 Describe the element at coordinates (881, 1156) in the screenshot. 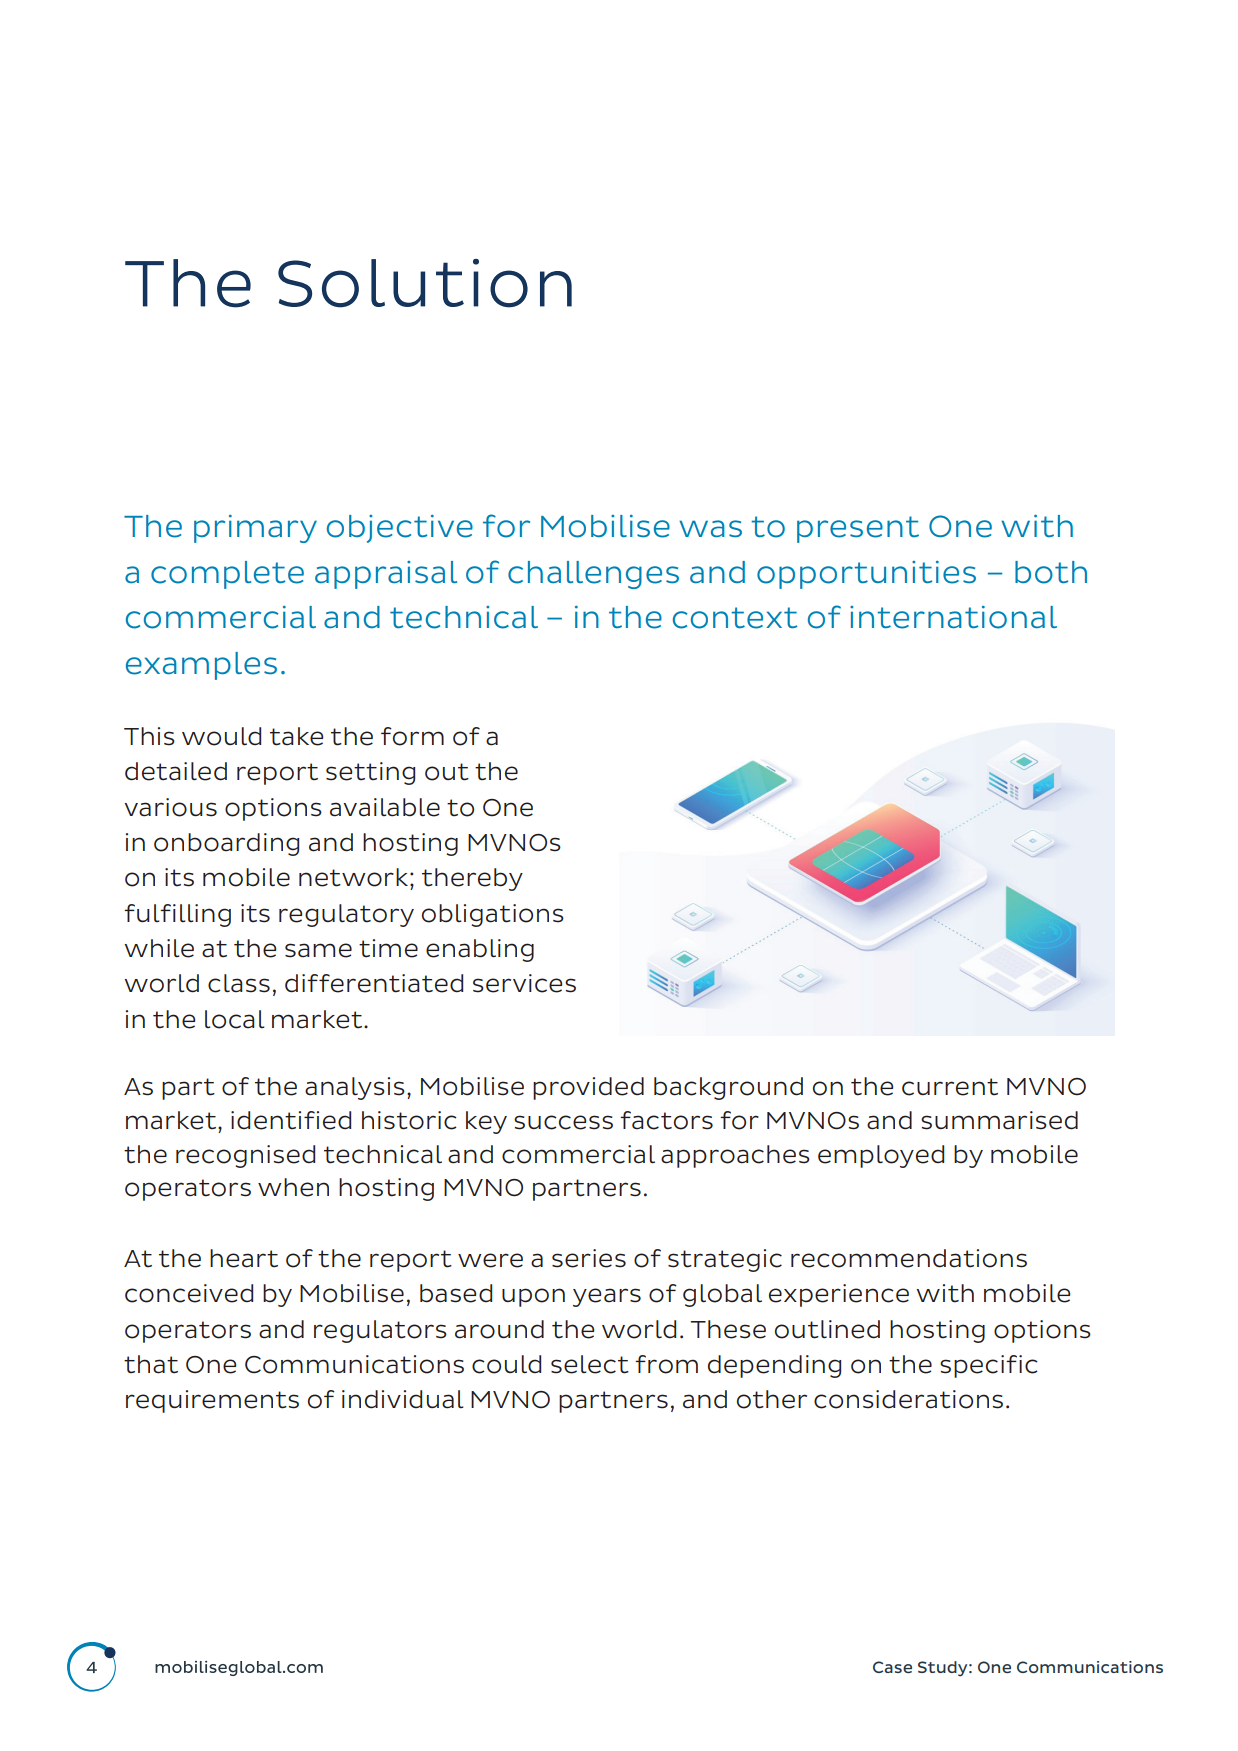

I see `employed` at that location.
